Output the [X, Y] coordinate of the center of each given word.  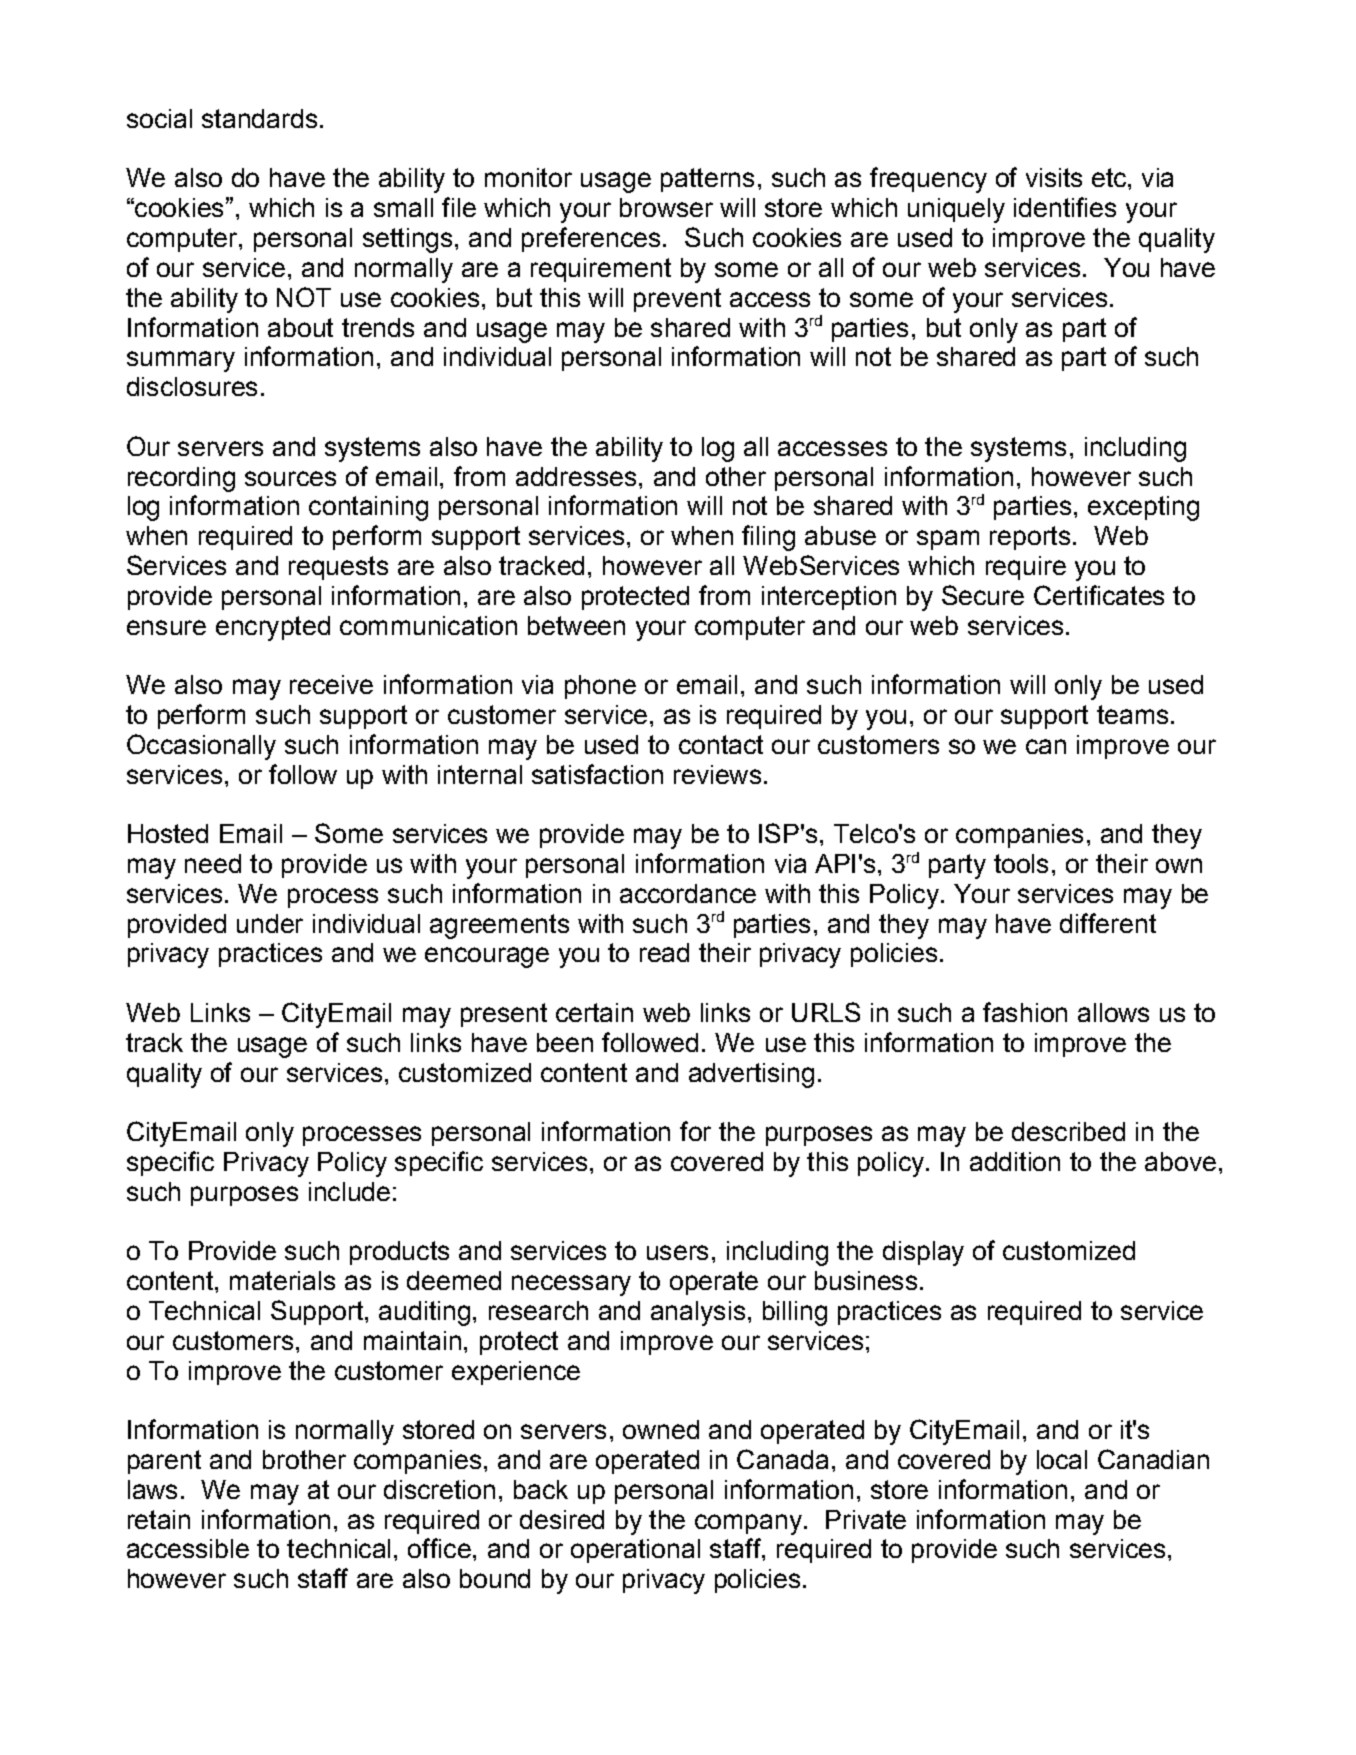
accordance [688, 893]
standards [259, 118]
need [213, 863]
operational [635, 1551]
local [1062, 1459]
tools [1021, 863]
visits [1054, 177]
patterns [707, 180]
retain [159, 1519]
